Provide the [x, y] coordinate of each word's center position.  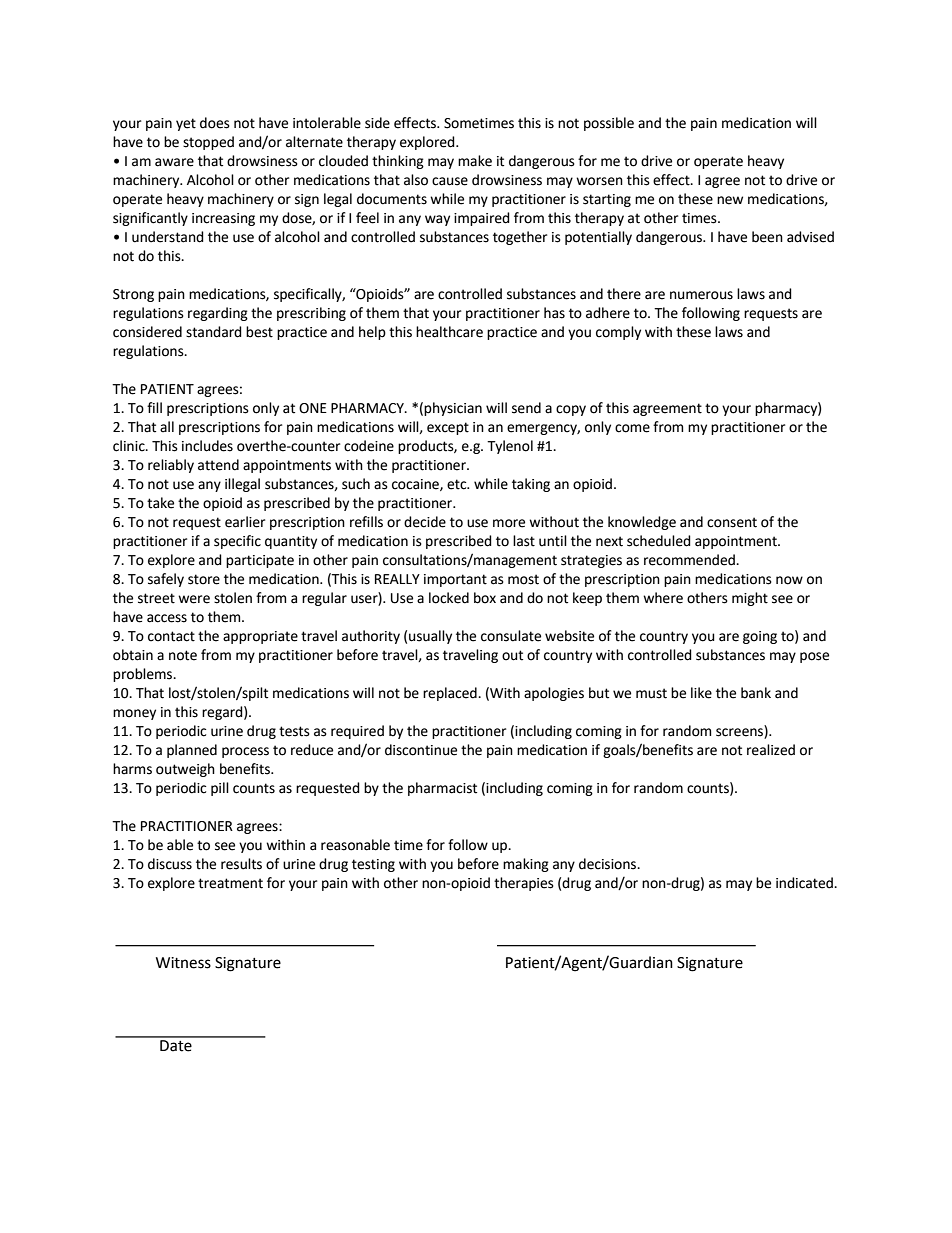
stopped [208, 143]
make [475, 161]
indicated [805, 883]
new [730, 200]
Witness [183, 963]
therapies [524, 884]
